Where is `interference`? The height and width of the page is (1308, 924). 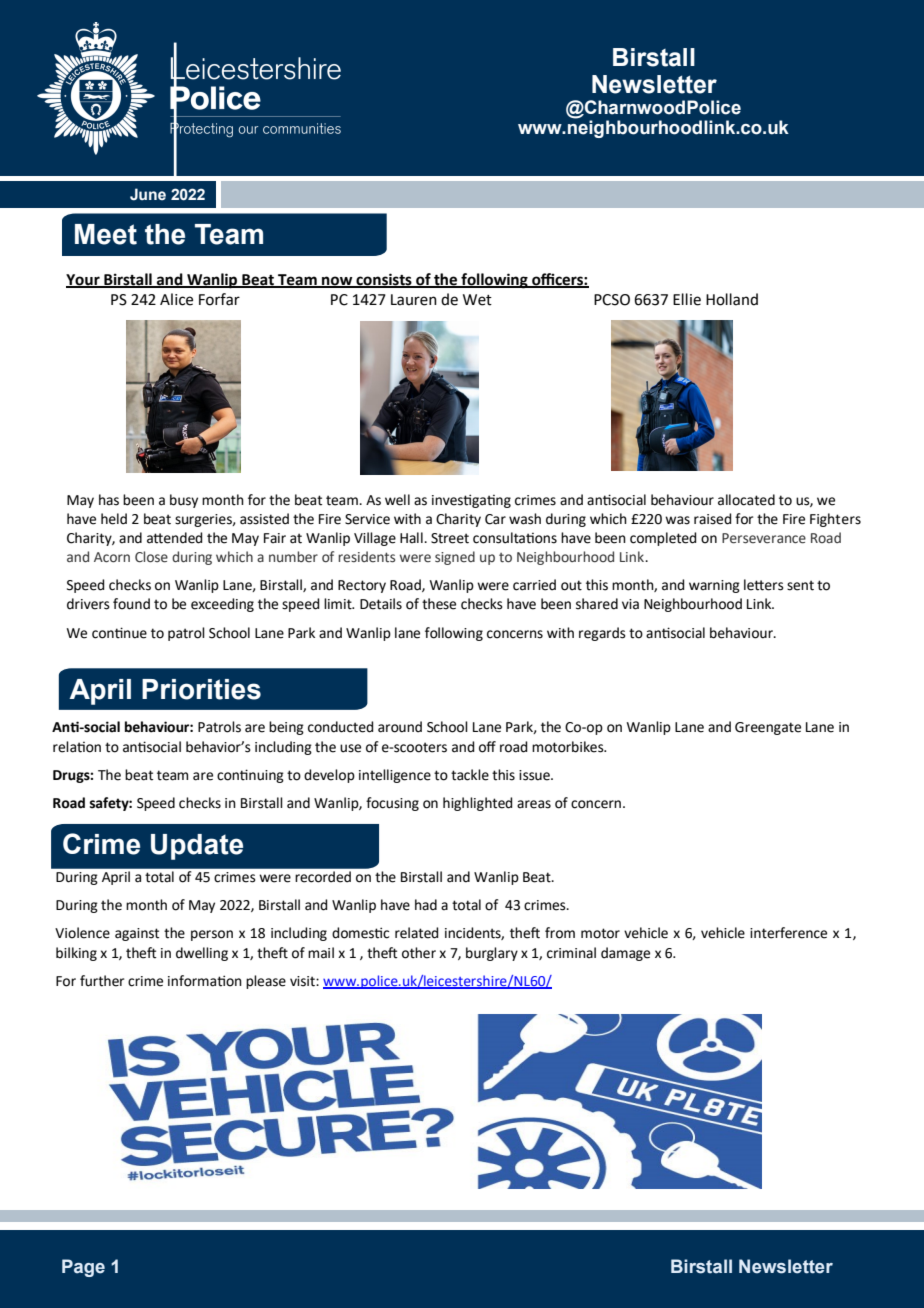
interference is located at coordinates (788, 933).
